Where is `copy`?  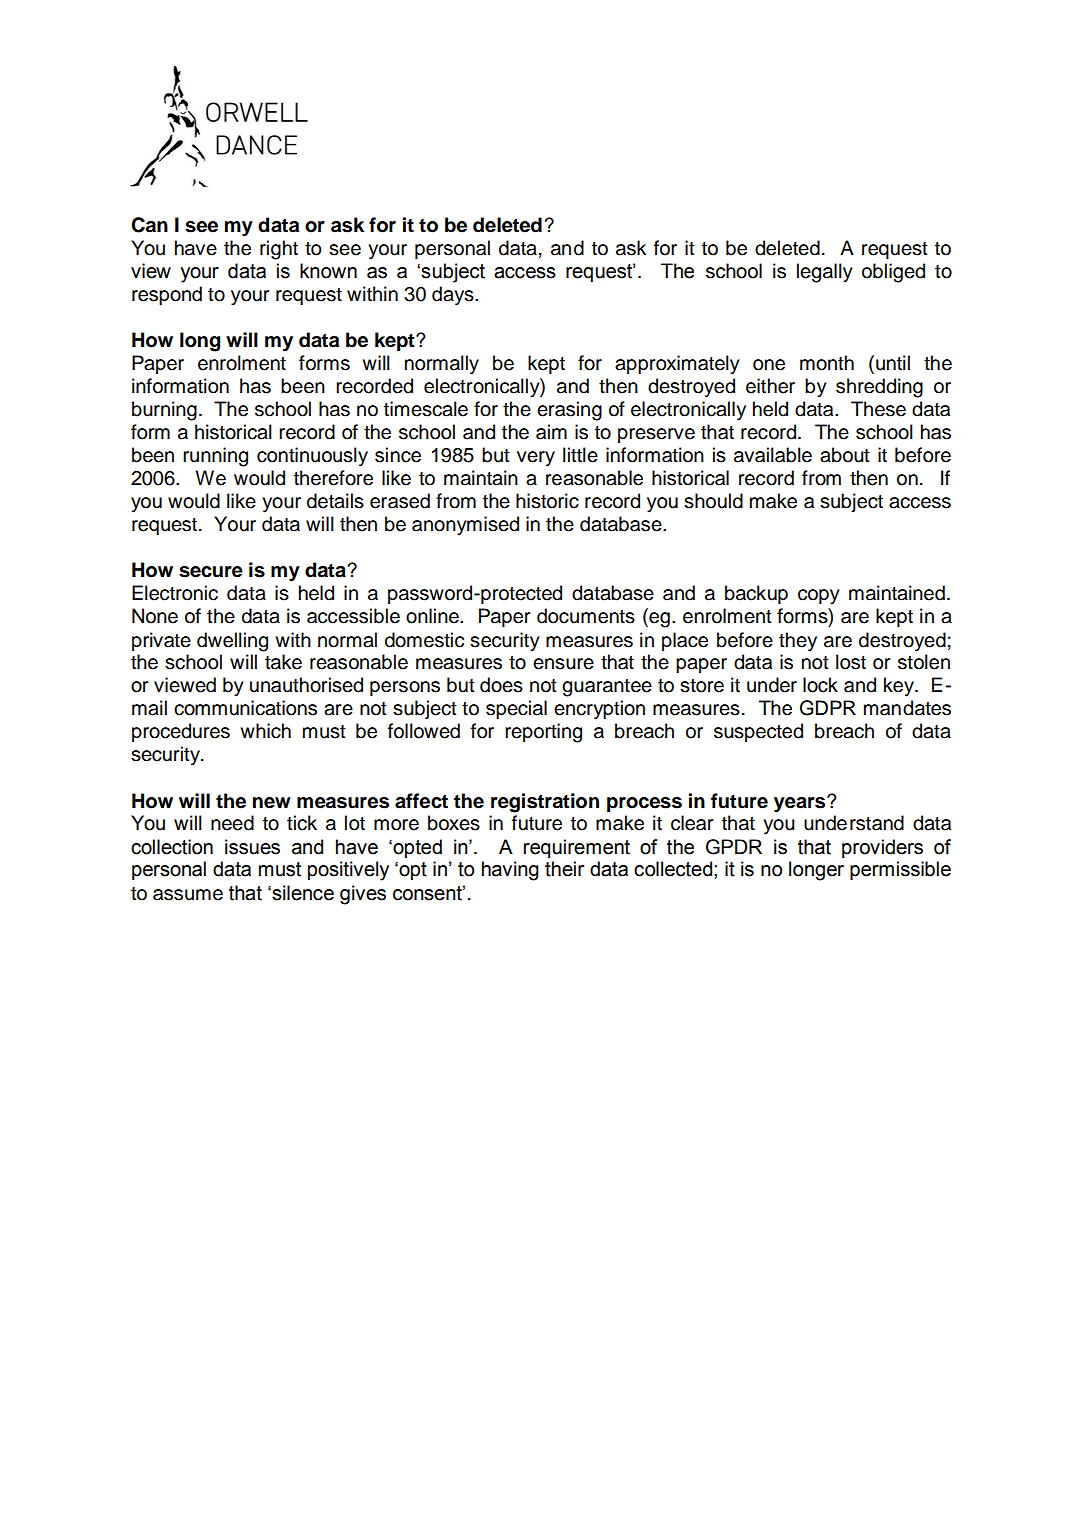
copy is located at coordinates (819, 597).
